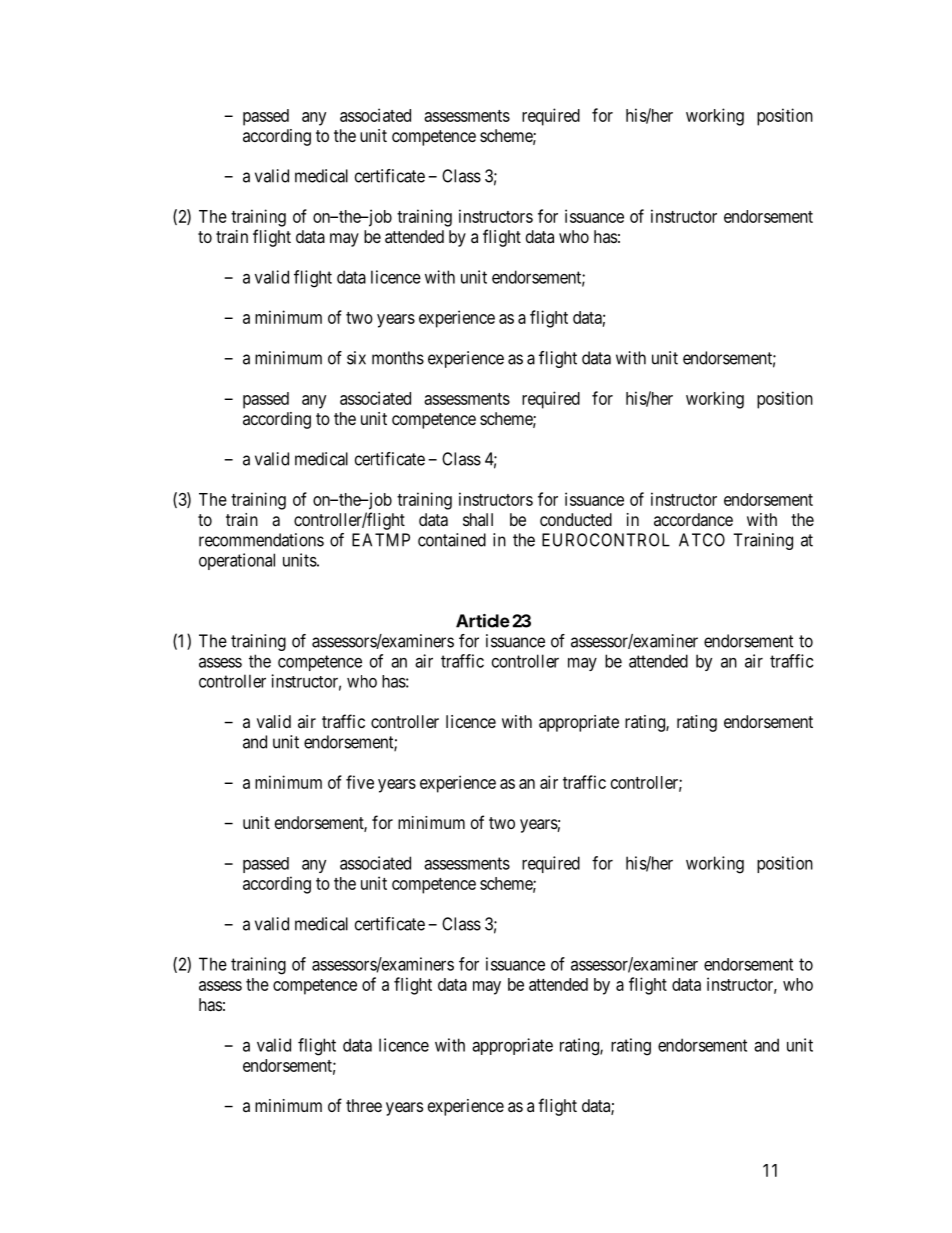 The width and height of the image is (952, 1233). Describe the element at coordinates (364, 1105) in the image. I see `three` at that location.
